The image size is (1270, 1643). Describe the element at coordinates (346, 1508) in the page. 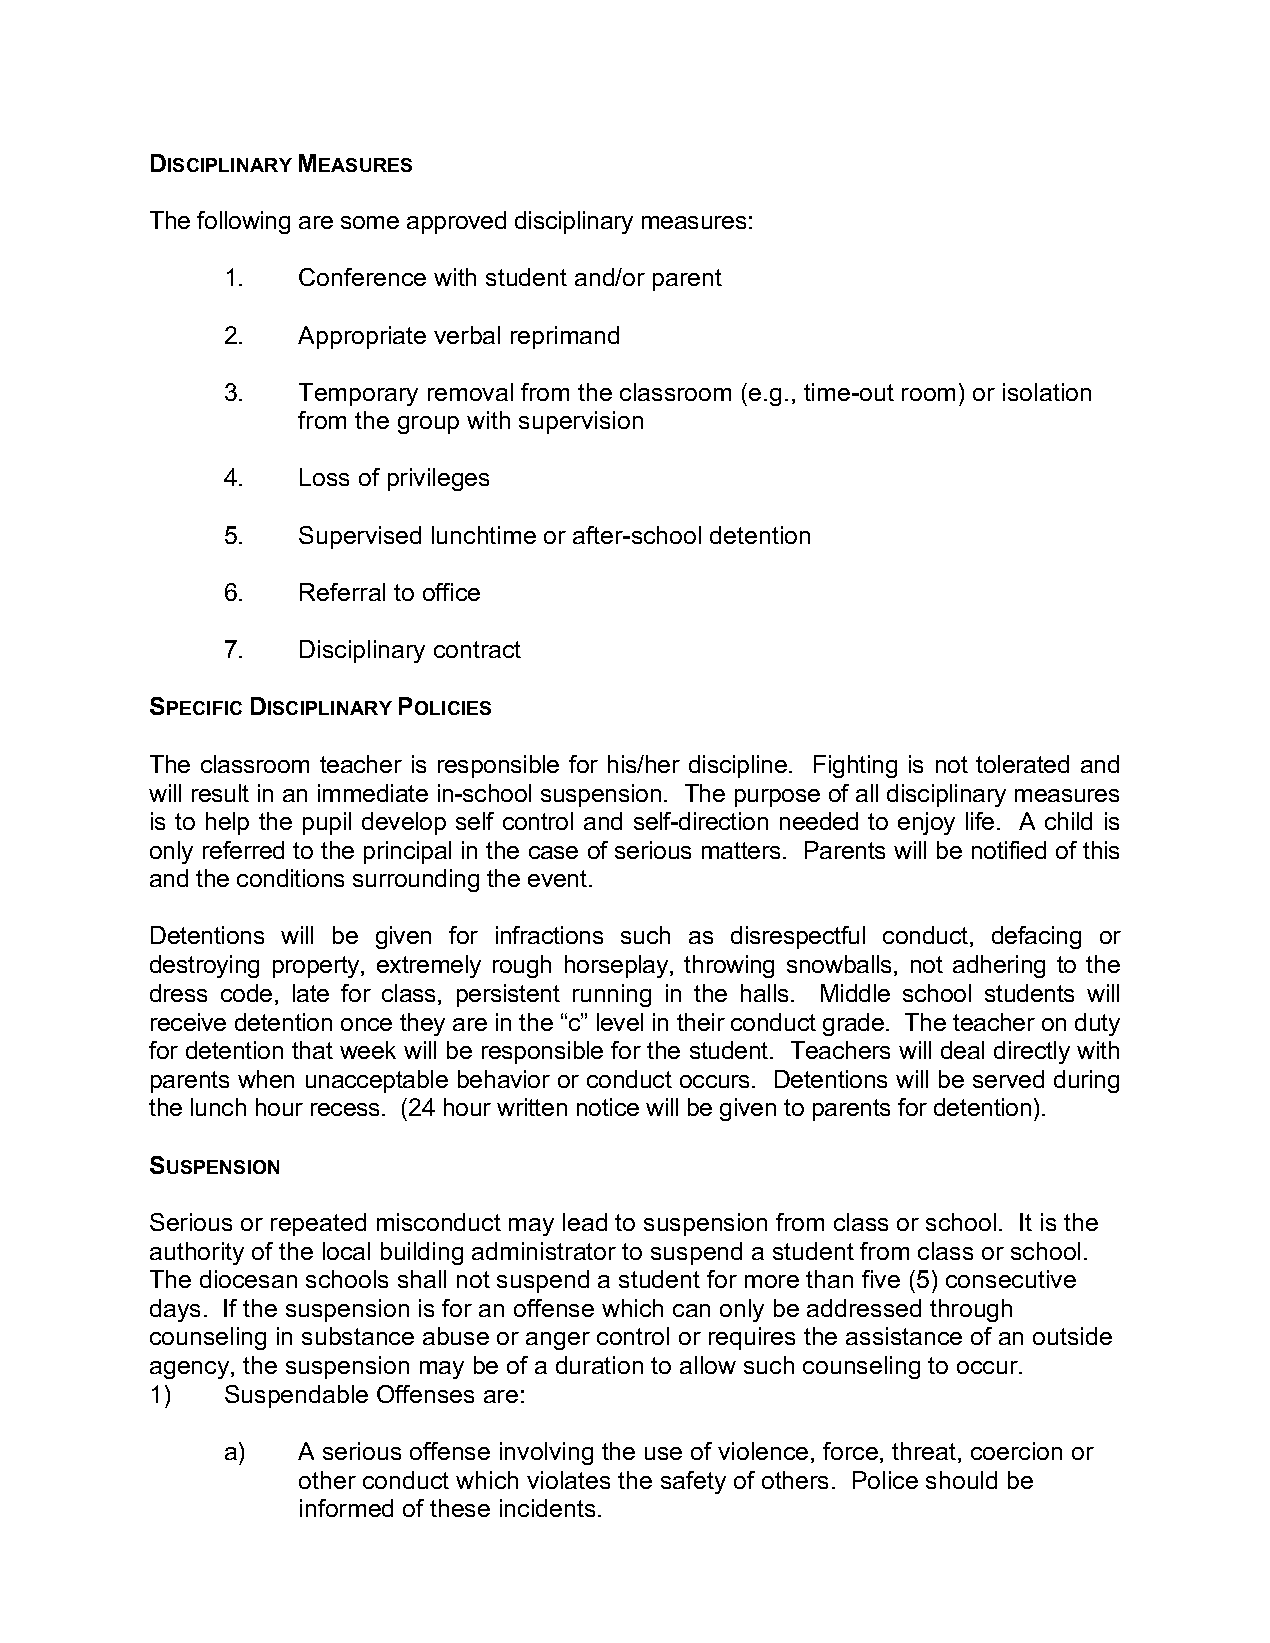

I see `informed` at that location.
